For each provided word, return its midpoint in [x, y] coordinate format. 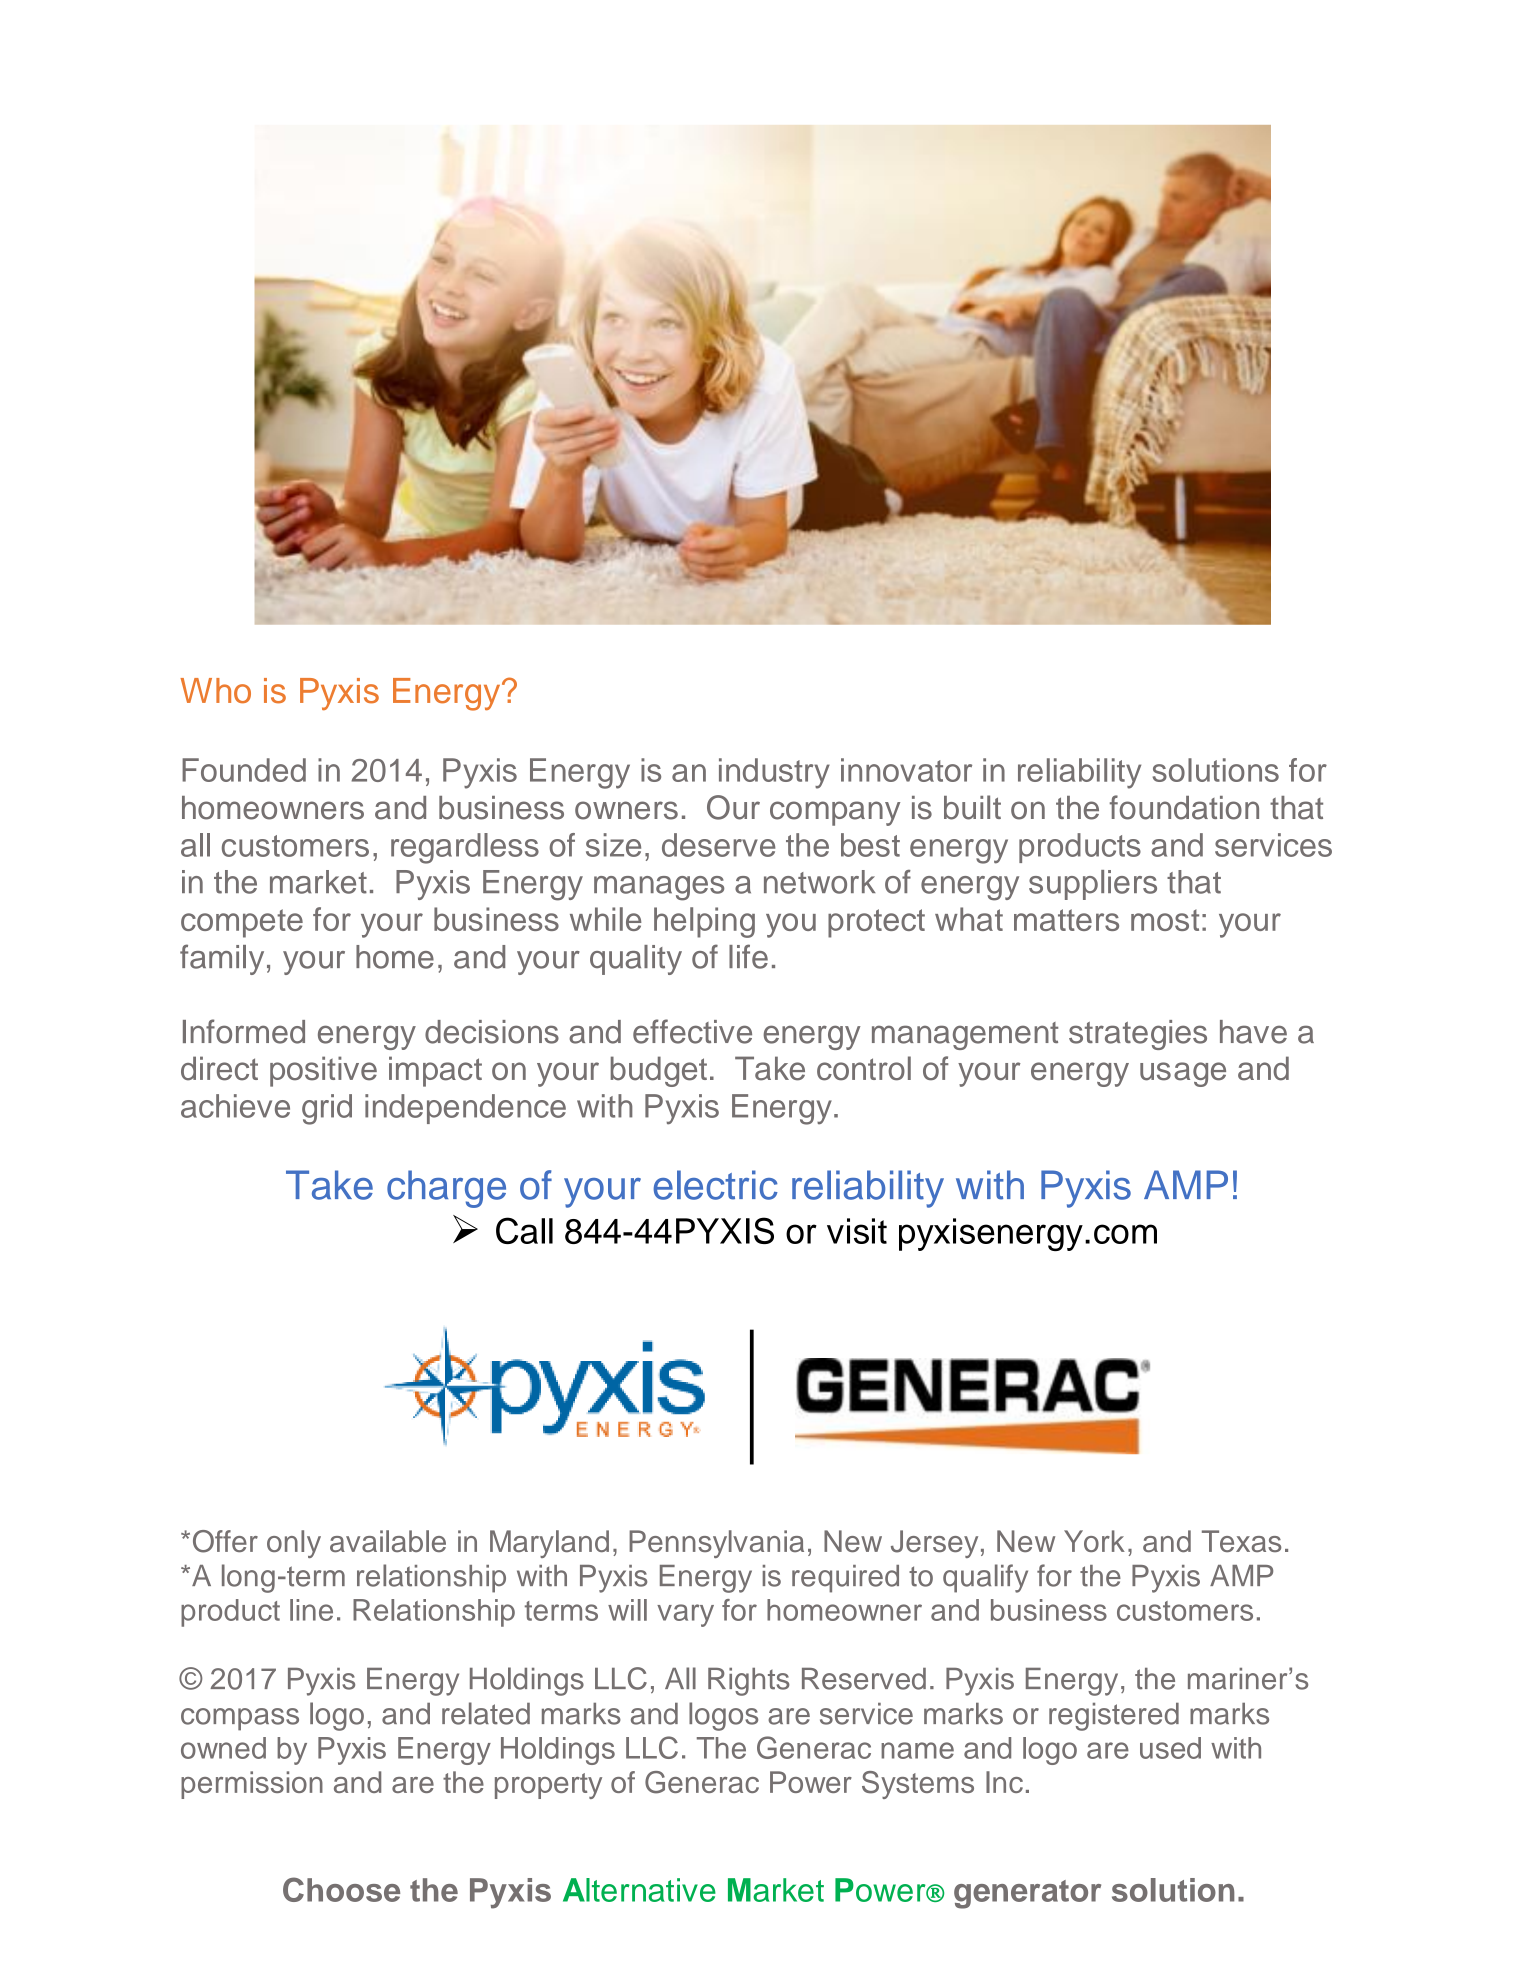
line [311, 1610]
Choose [341, 1889]
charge [446, 1189]
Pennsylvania [716, 1544]
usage [1183, 1074]
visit [857, 1231]
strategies [1138, 1035]
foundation [1184, 807]
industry [774, 773]
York [1094, 1541]
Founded [244, 770]
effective [692, 1031]
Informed [244, 1031]
